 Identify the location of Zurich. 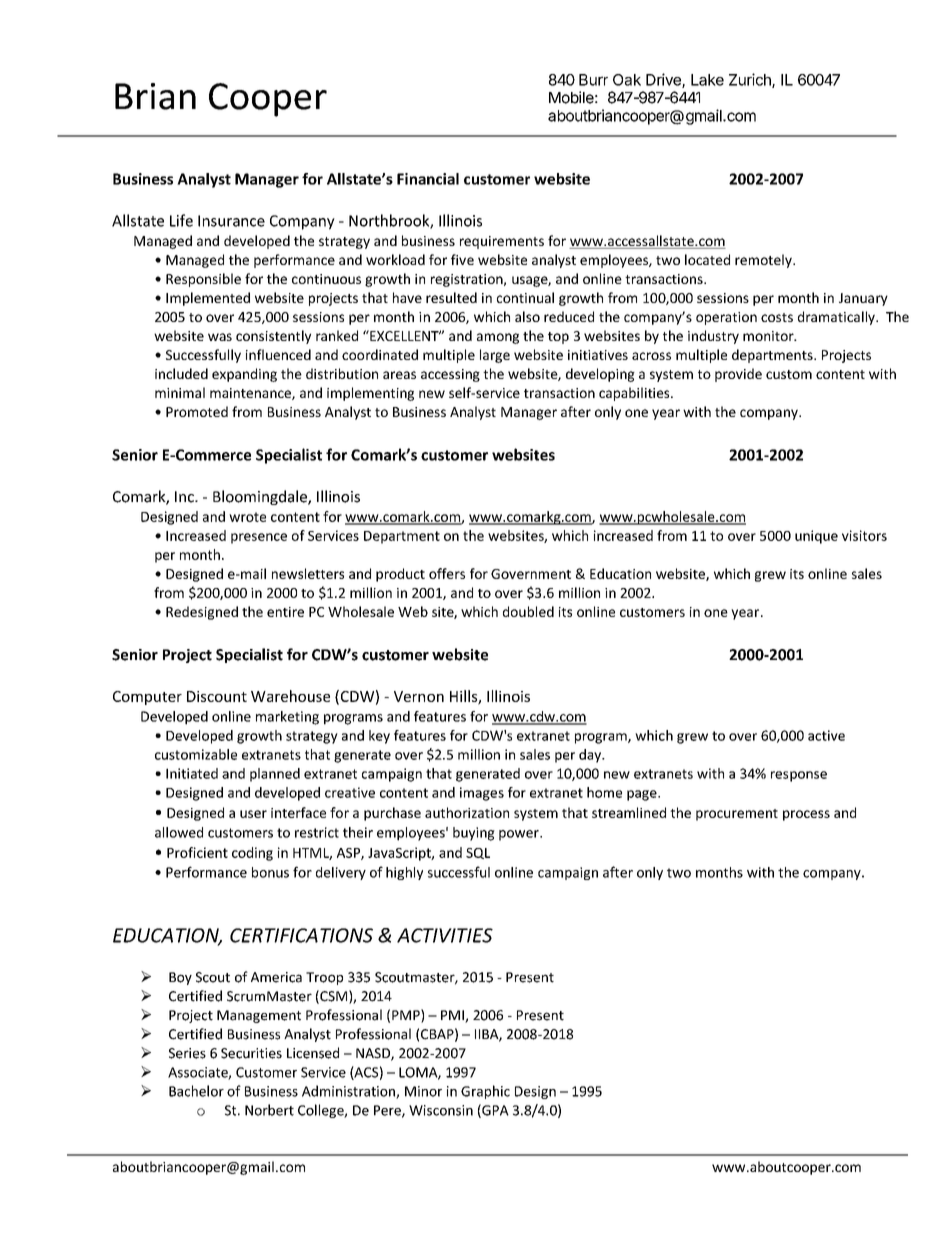
(751, 80).
